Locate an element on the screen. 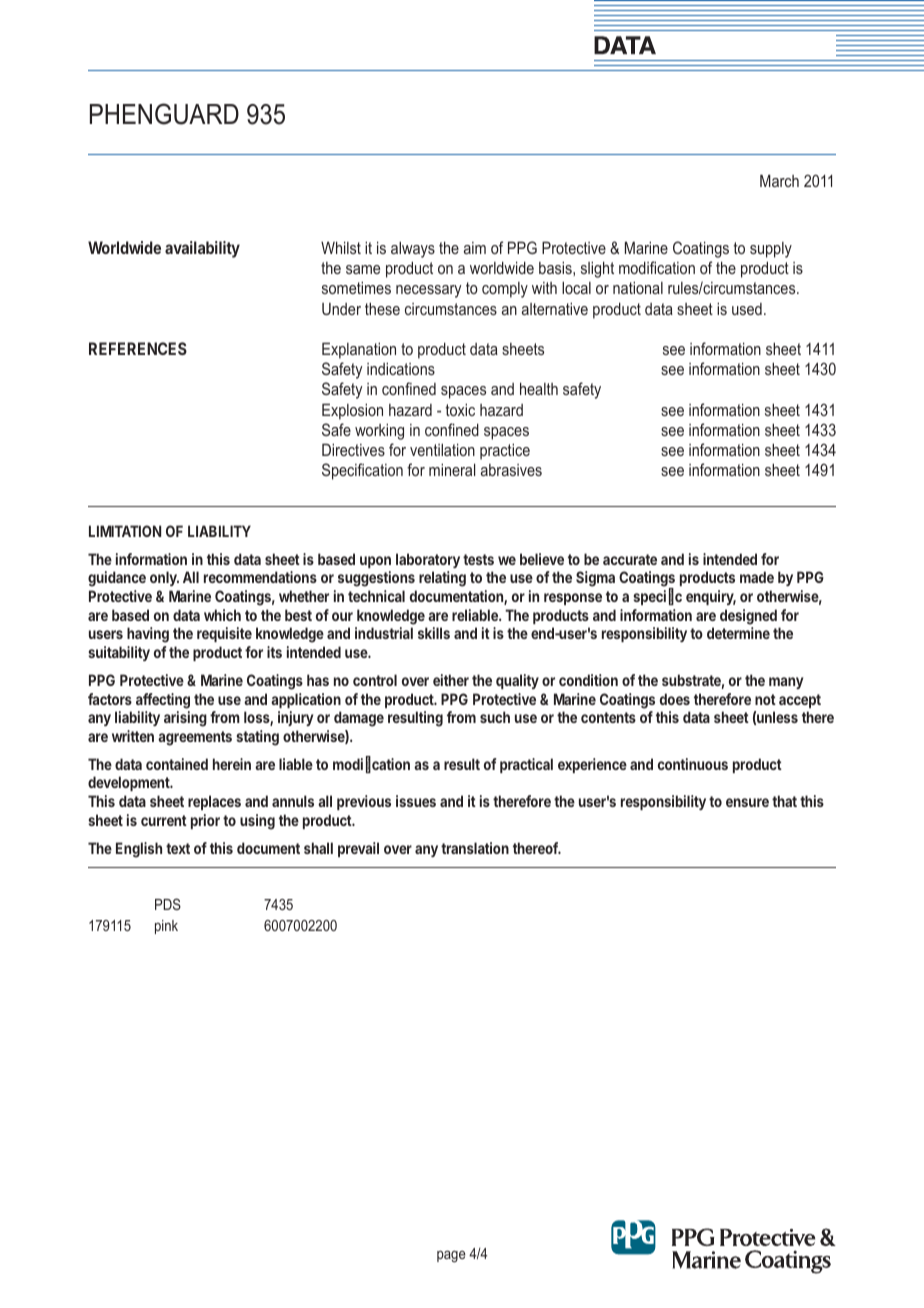 Image resolution: width=924 pixels, height=1308 pixels. health is located at coordinates (539, 388).
